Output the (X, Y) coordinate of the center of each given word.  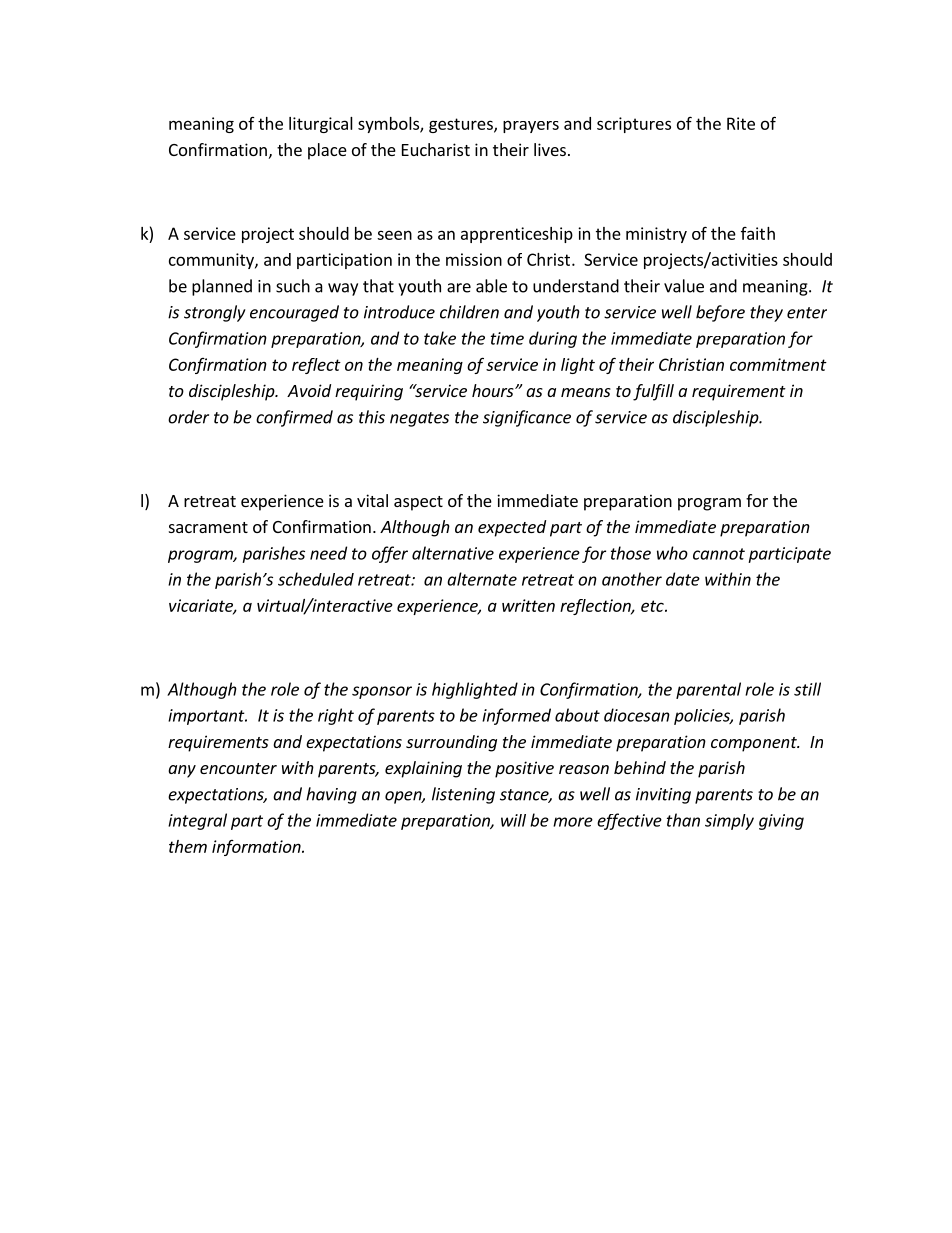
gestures (462, 125)
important (207, 717)
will (513, 820)
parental (708, 690)
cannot (719, 554)
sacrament (208, 527)
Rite (741, 123)
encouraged (294, 313)
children (469, 312)
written (528, 605)
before (720, 313)
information (257, 848)
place (327, 151)
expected (512, 528)
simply (729, 822)
